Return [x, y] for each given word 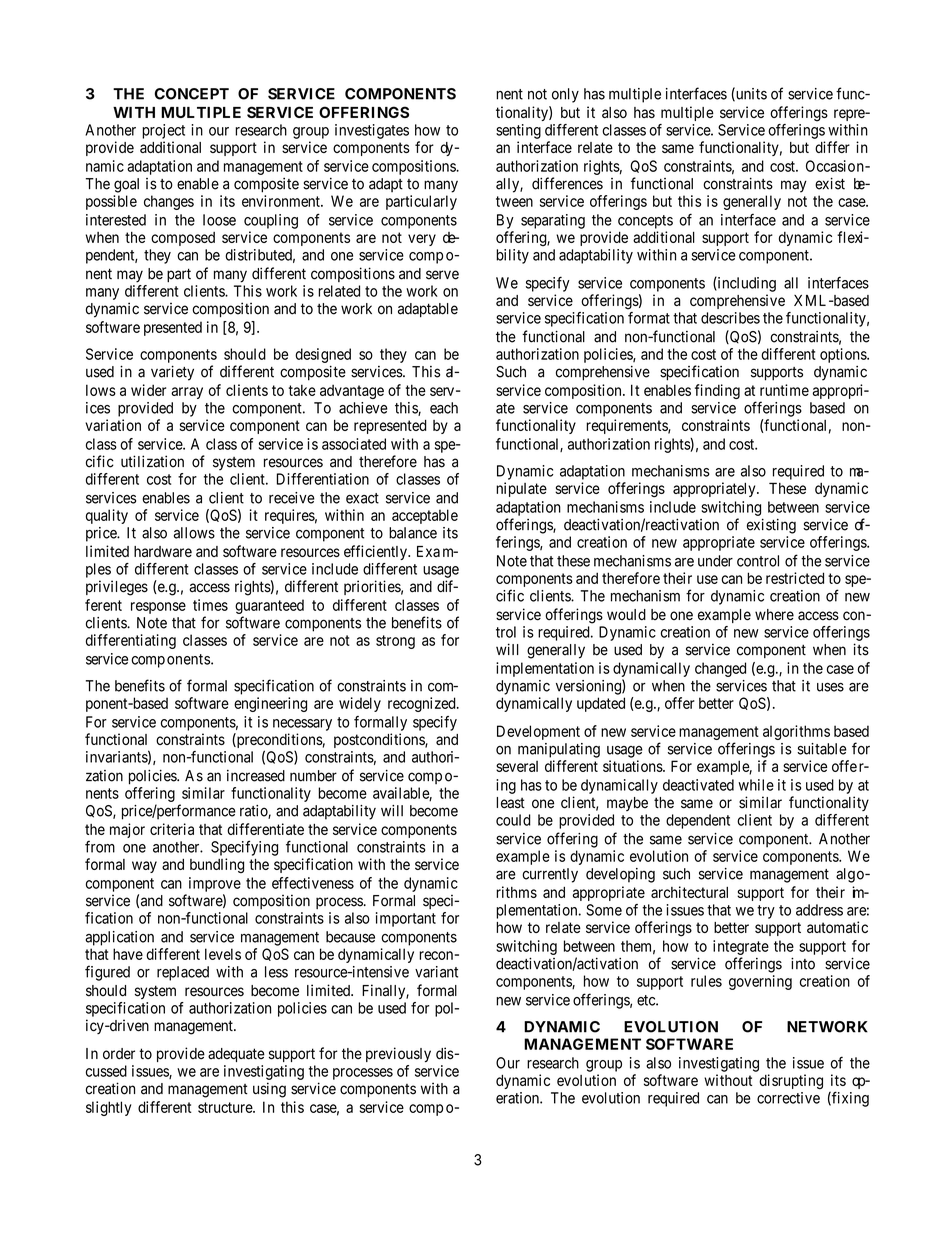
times [210, 605]
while [756, 785]
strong [395, 642]
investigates [372, 131]
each [444, 408]
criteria [172, 829]
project [163, 131]
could [513, 820]
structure [226, 1107]
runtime [784, 390]
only [565, 95]
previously [398, 1054]
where [774, 615]
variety [172, 373]
